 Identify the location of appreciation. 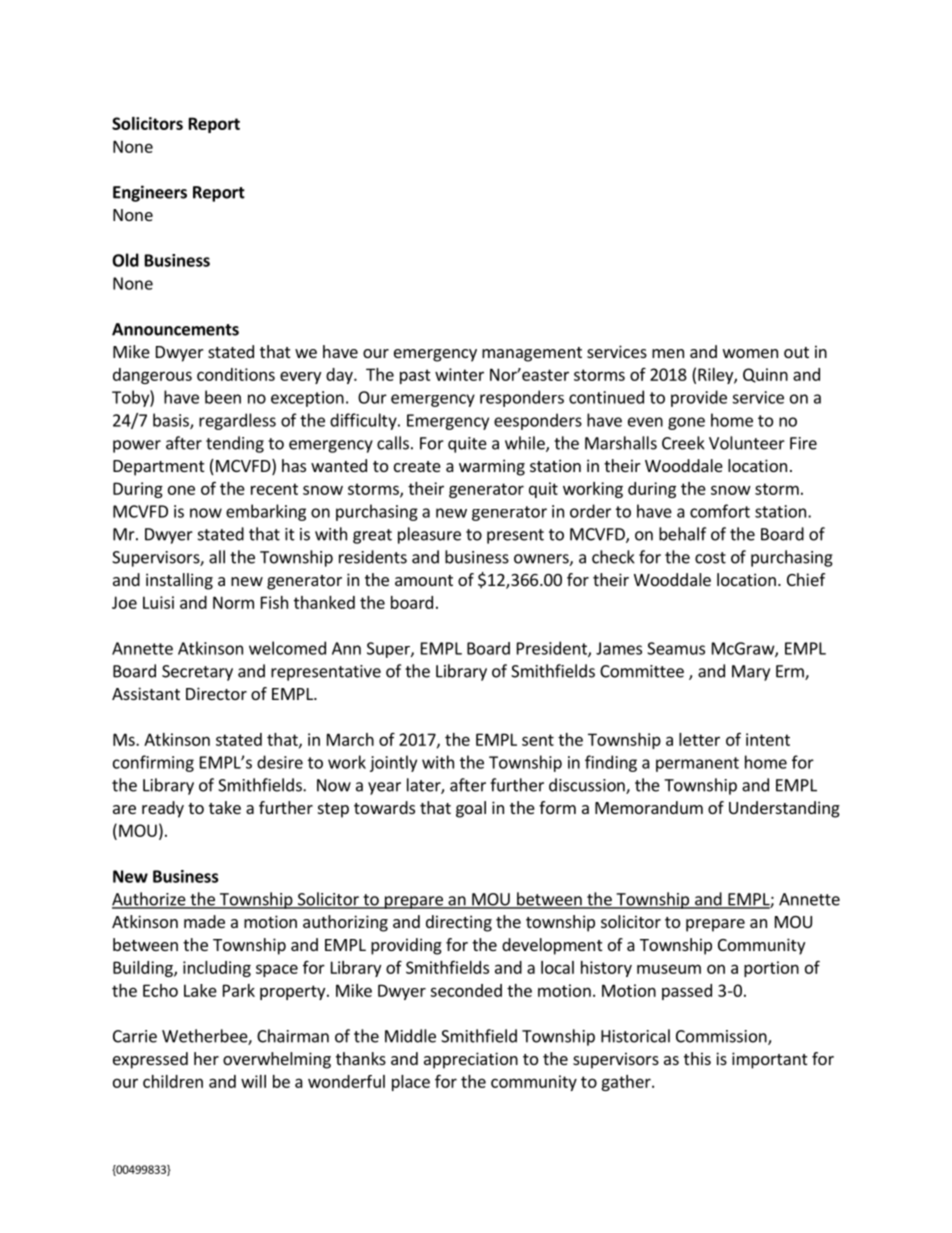
(471, 1060).
